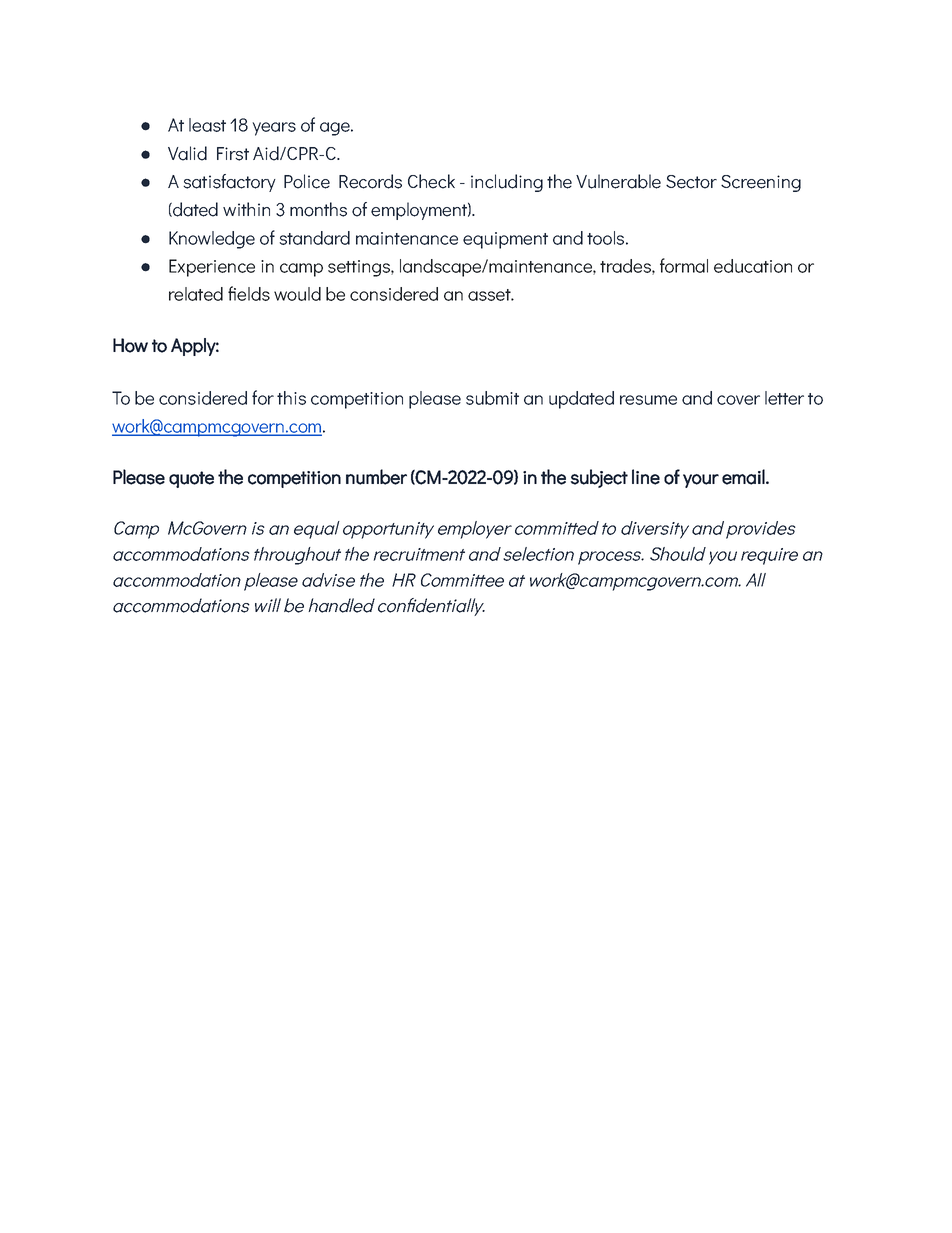  What do you see at coordinates (196, 294) in the screenshot?
I see `related` at bounding box center [196, 294].
